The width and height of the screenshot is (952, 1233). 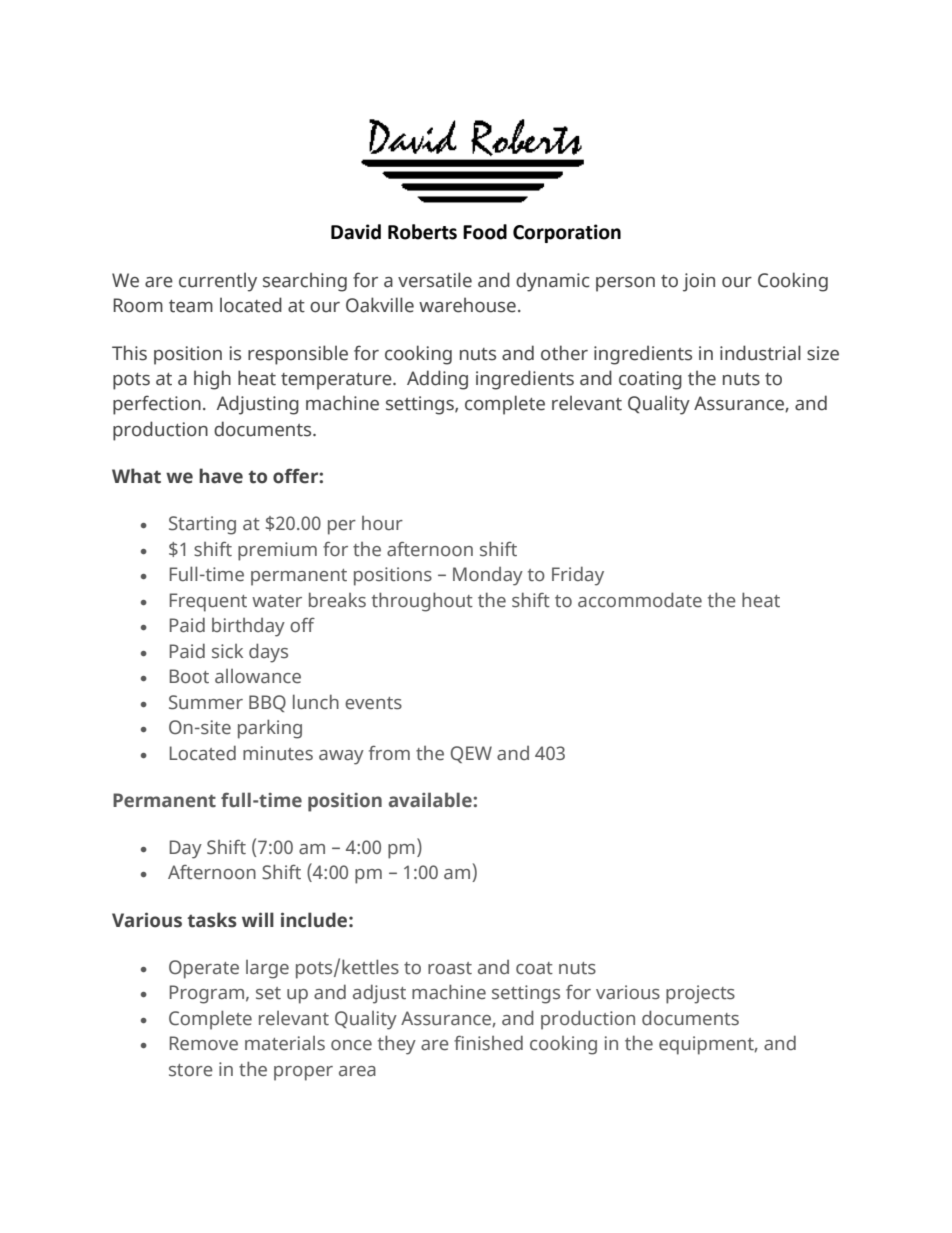 What do you see at coordinates (218, 282) in the screenshot?
I see `currently` at bounding box center [218, 282].
